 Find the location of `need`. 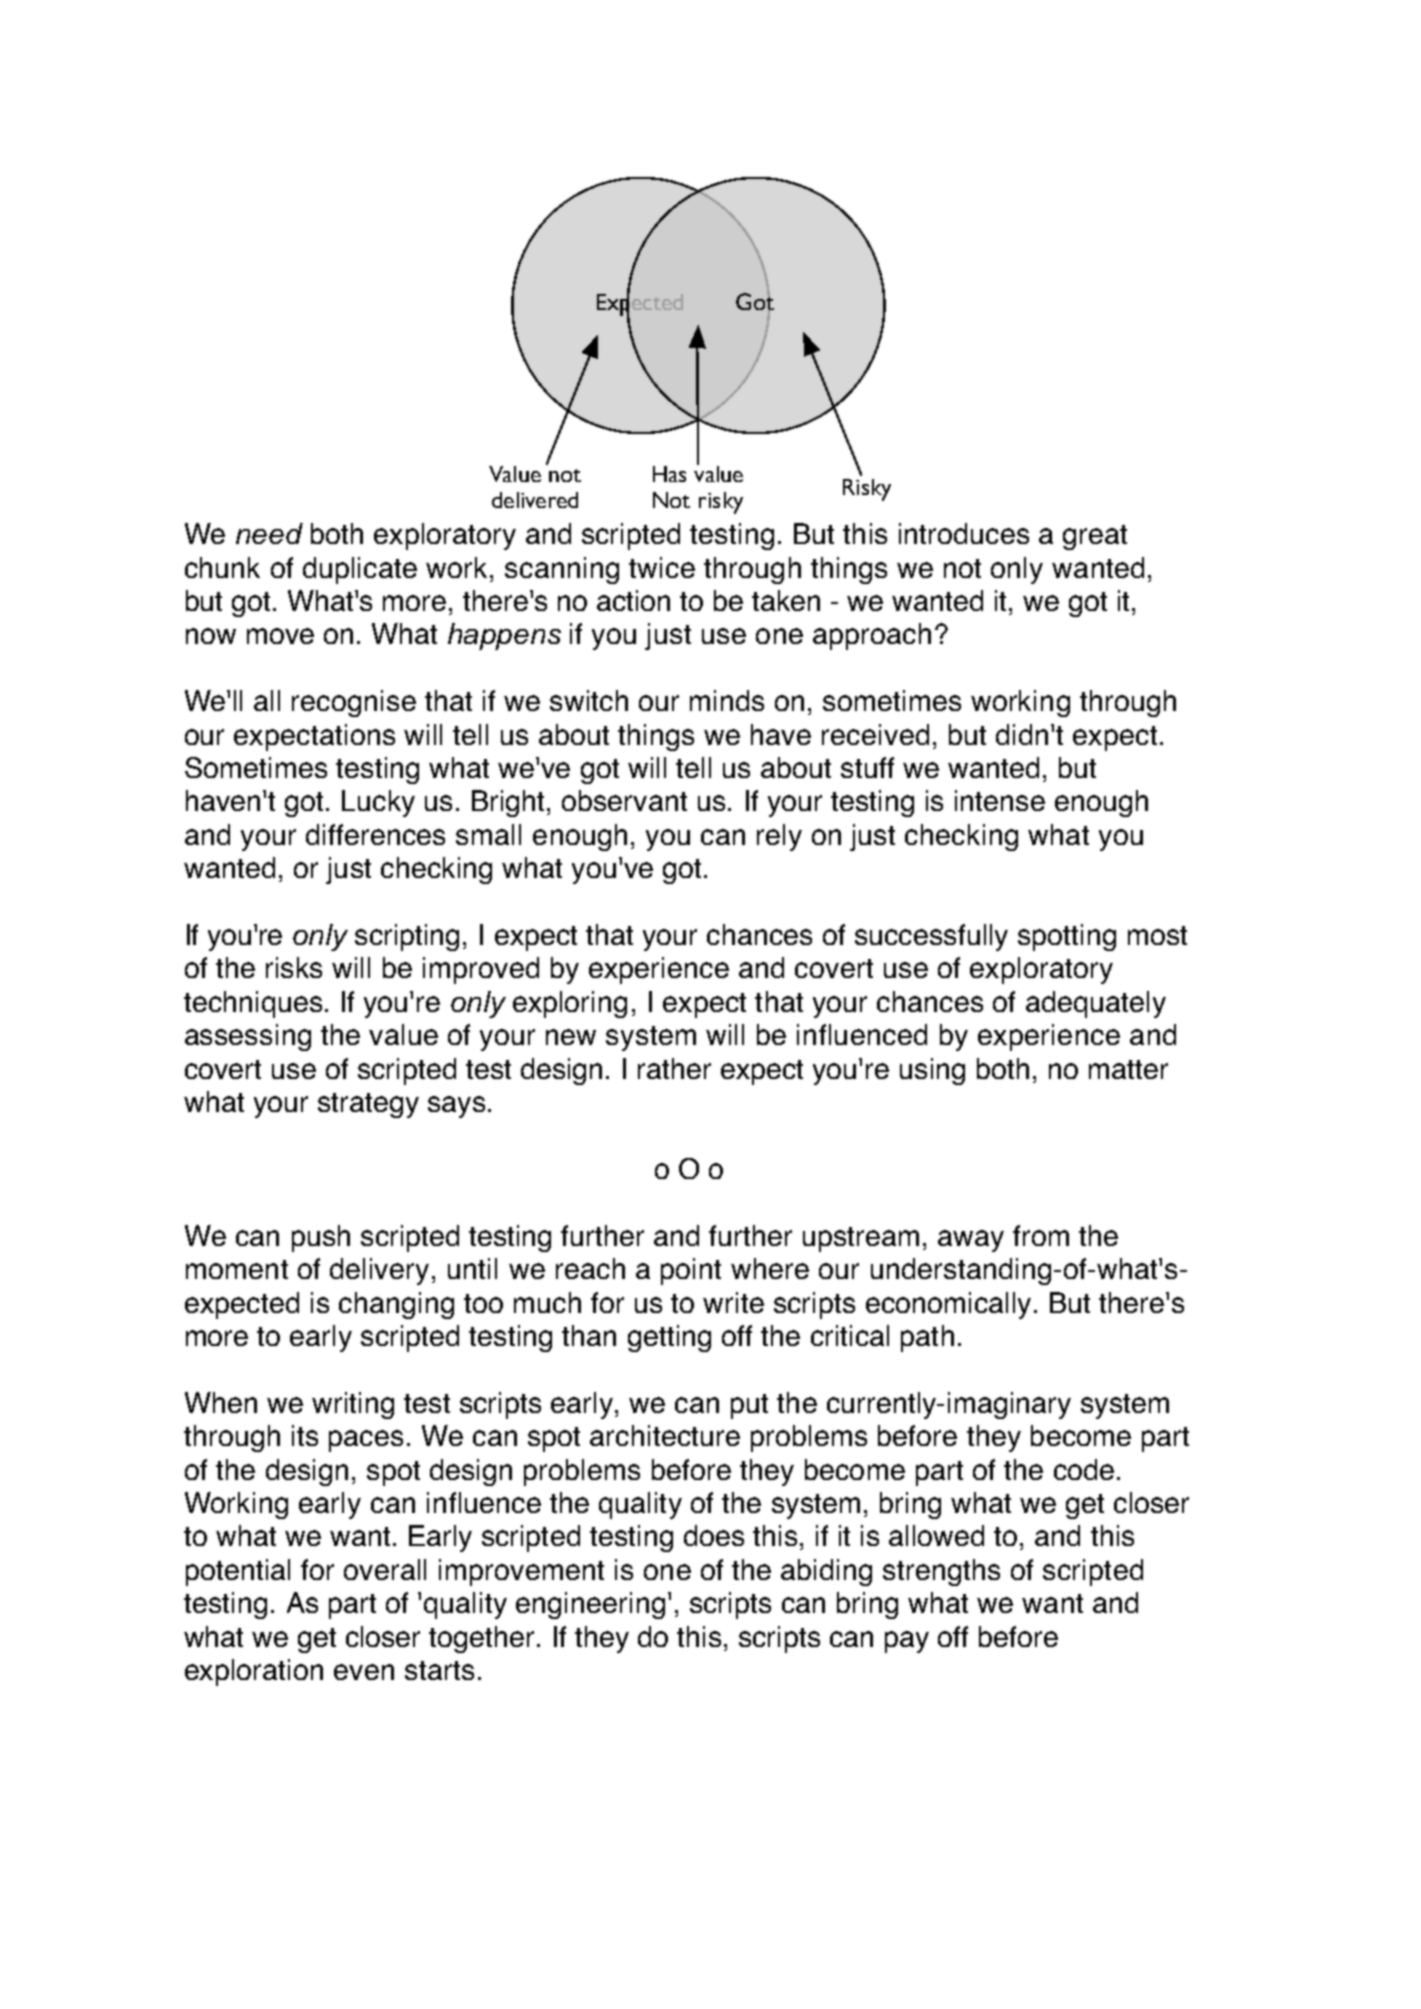

need is located at coordinates (269, 533).
